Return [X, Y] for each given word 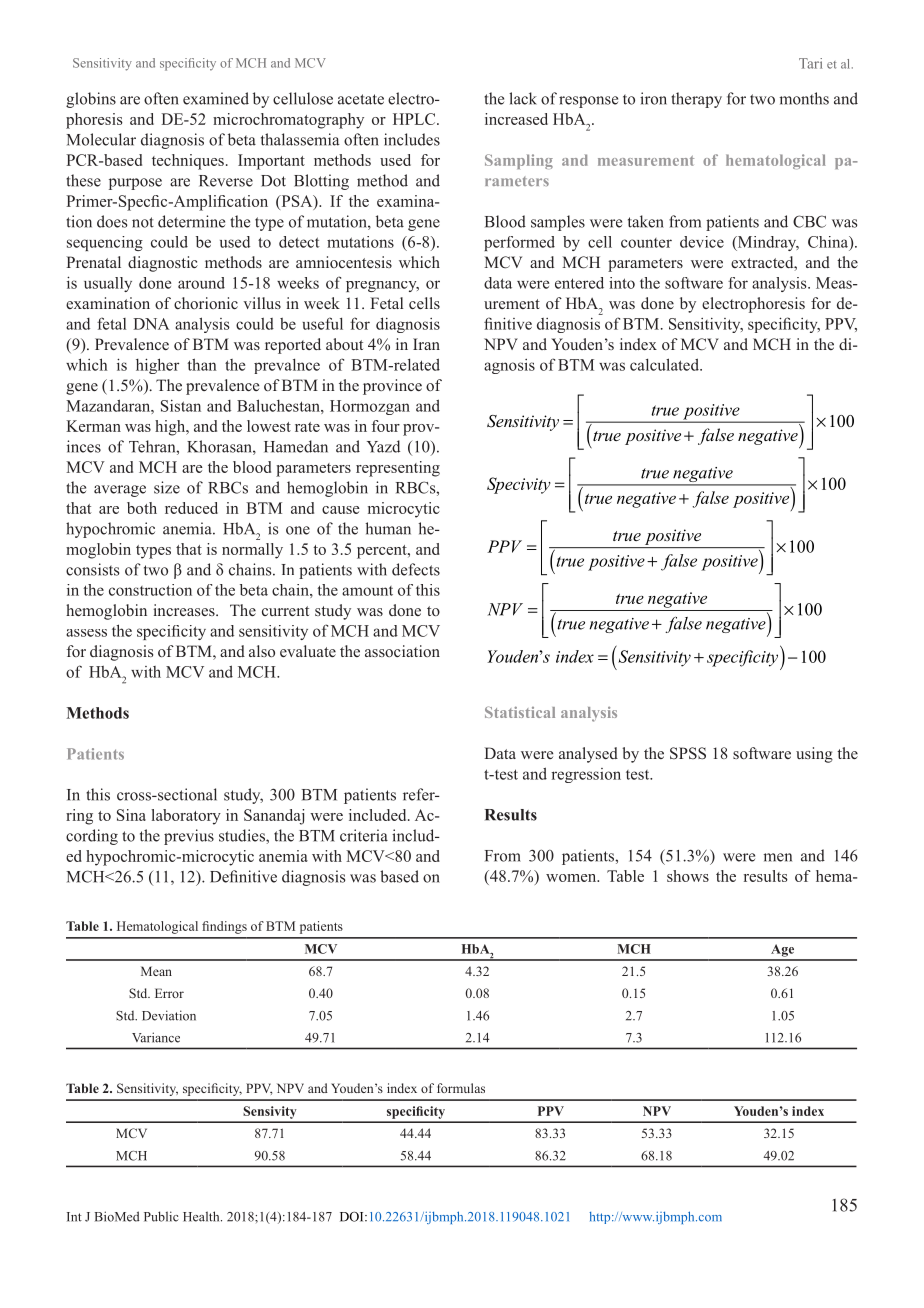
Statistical [520, 712]
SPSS [688, 753]
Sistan [181, 406]
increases [185, 610]
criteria [364, 835]
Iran [426, 344]
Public [161, 1216]
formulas [461, 1088]
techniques [188, 162]
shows [688, 876]
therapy [696, 100]
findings [224, 927]
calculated [665, 364]
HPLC [415, 119]
